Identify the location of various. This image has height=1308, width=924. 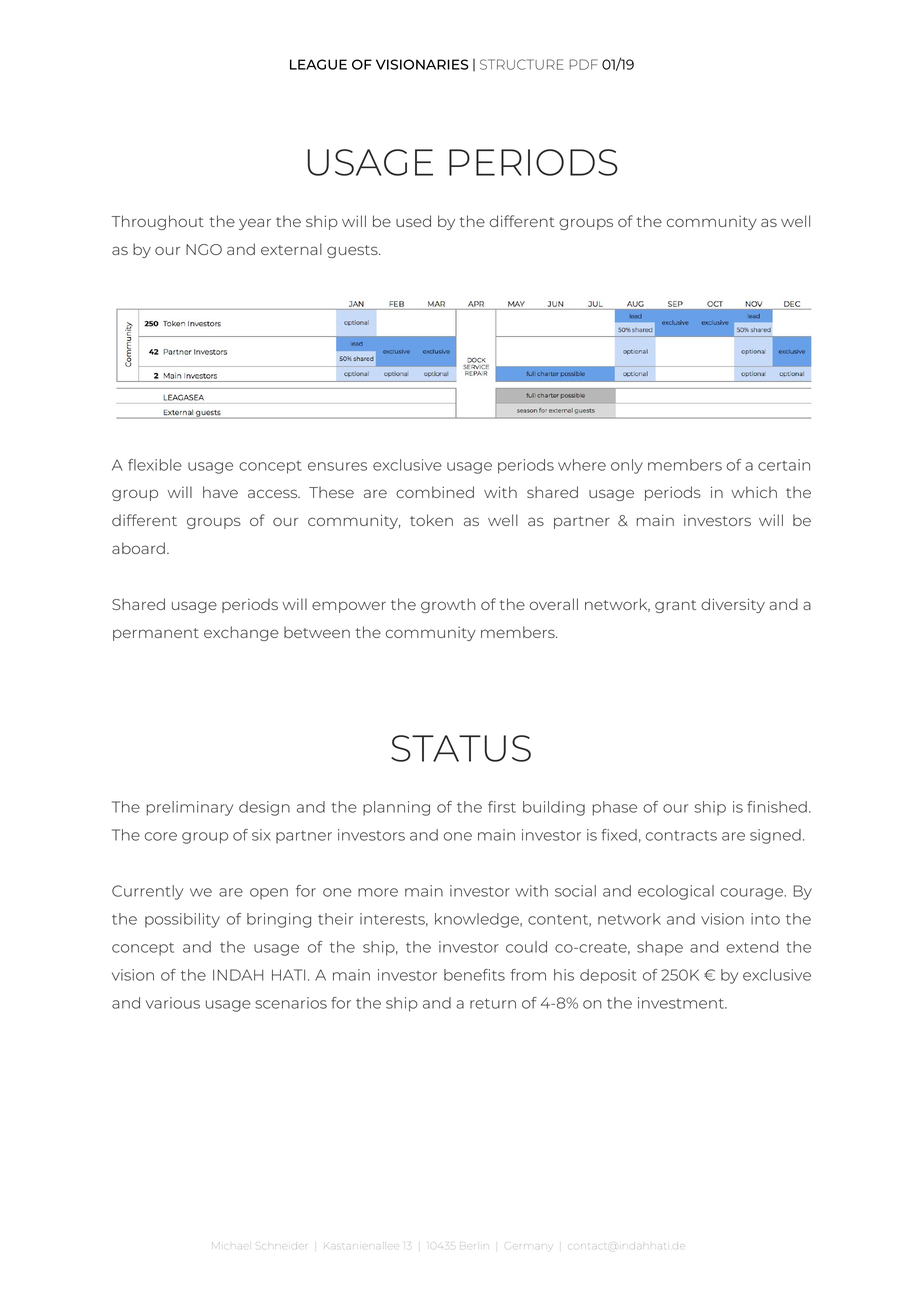
(173, 1003).
